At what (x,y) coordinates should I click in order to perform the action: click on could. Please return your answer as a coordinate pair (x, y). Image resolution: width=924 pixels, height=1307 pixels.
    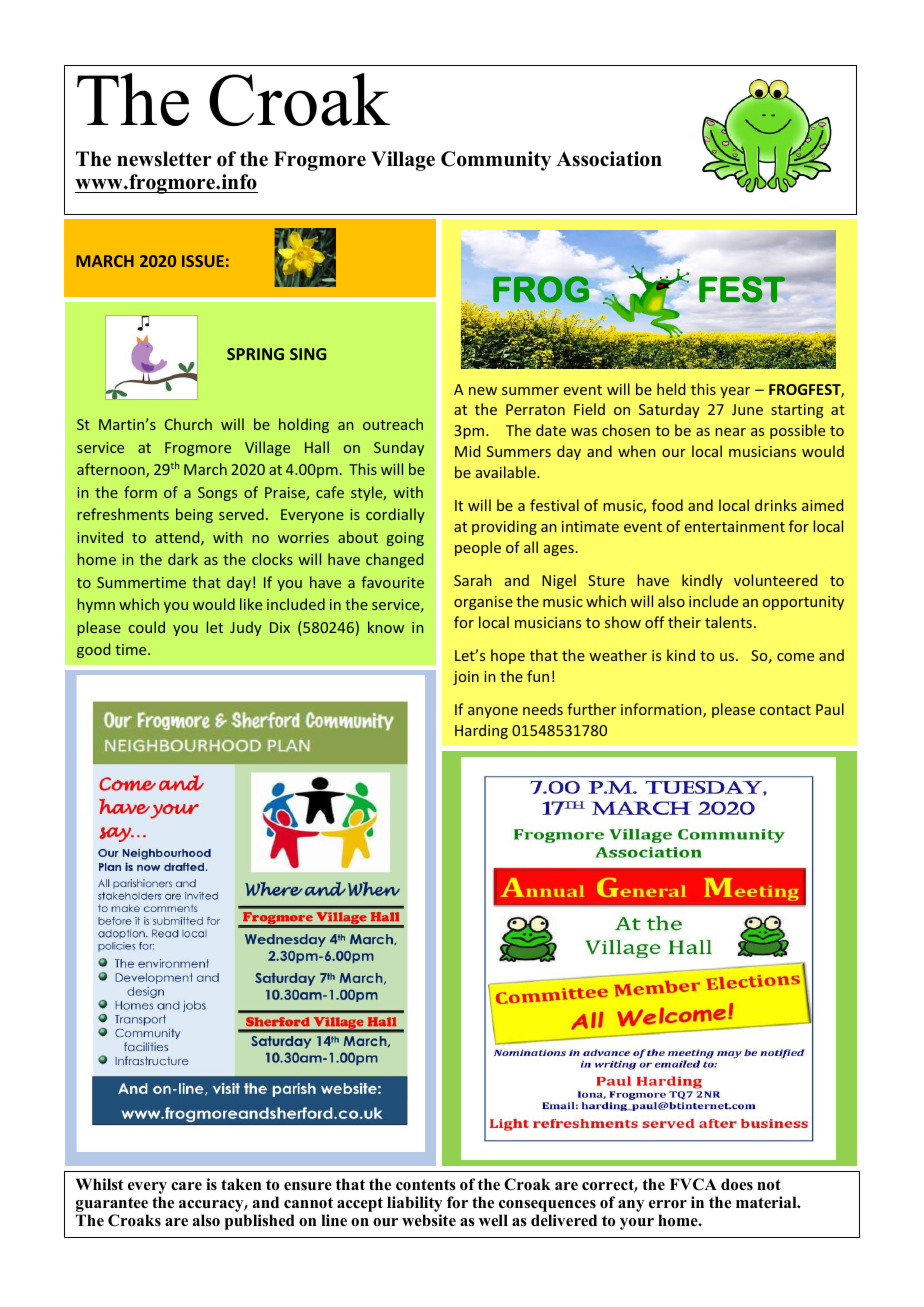
    Looking at the image, I should click on (147, 627).
